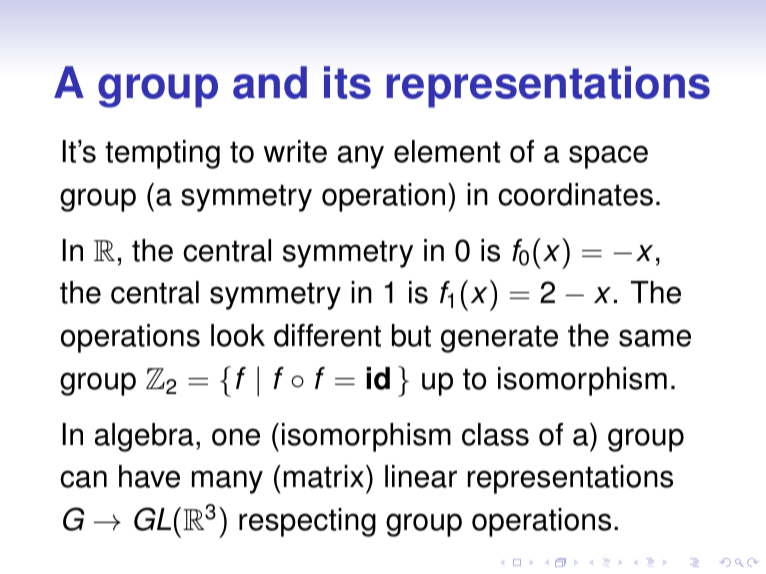 This image has height=574, width=766. Describe the element at coordinates (270, 82) in the image. I see `and` at that location.
